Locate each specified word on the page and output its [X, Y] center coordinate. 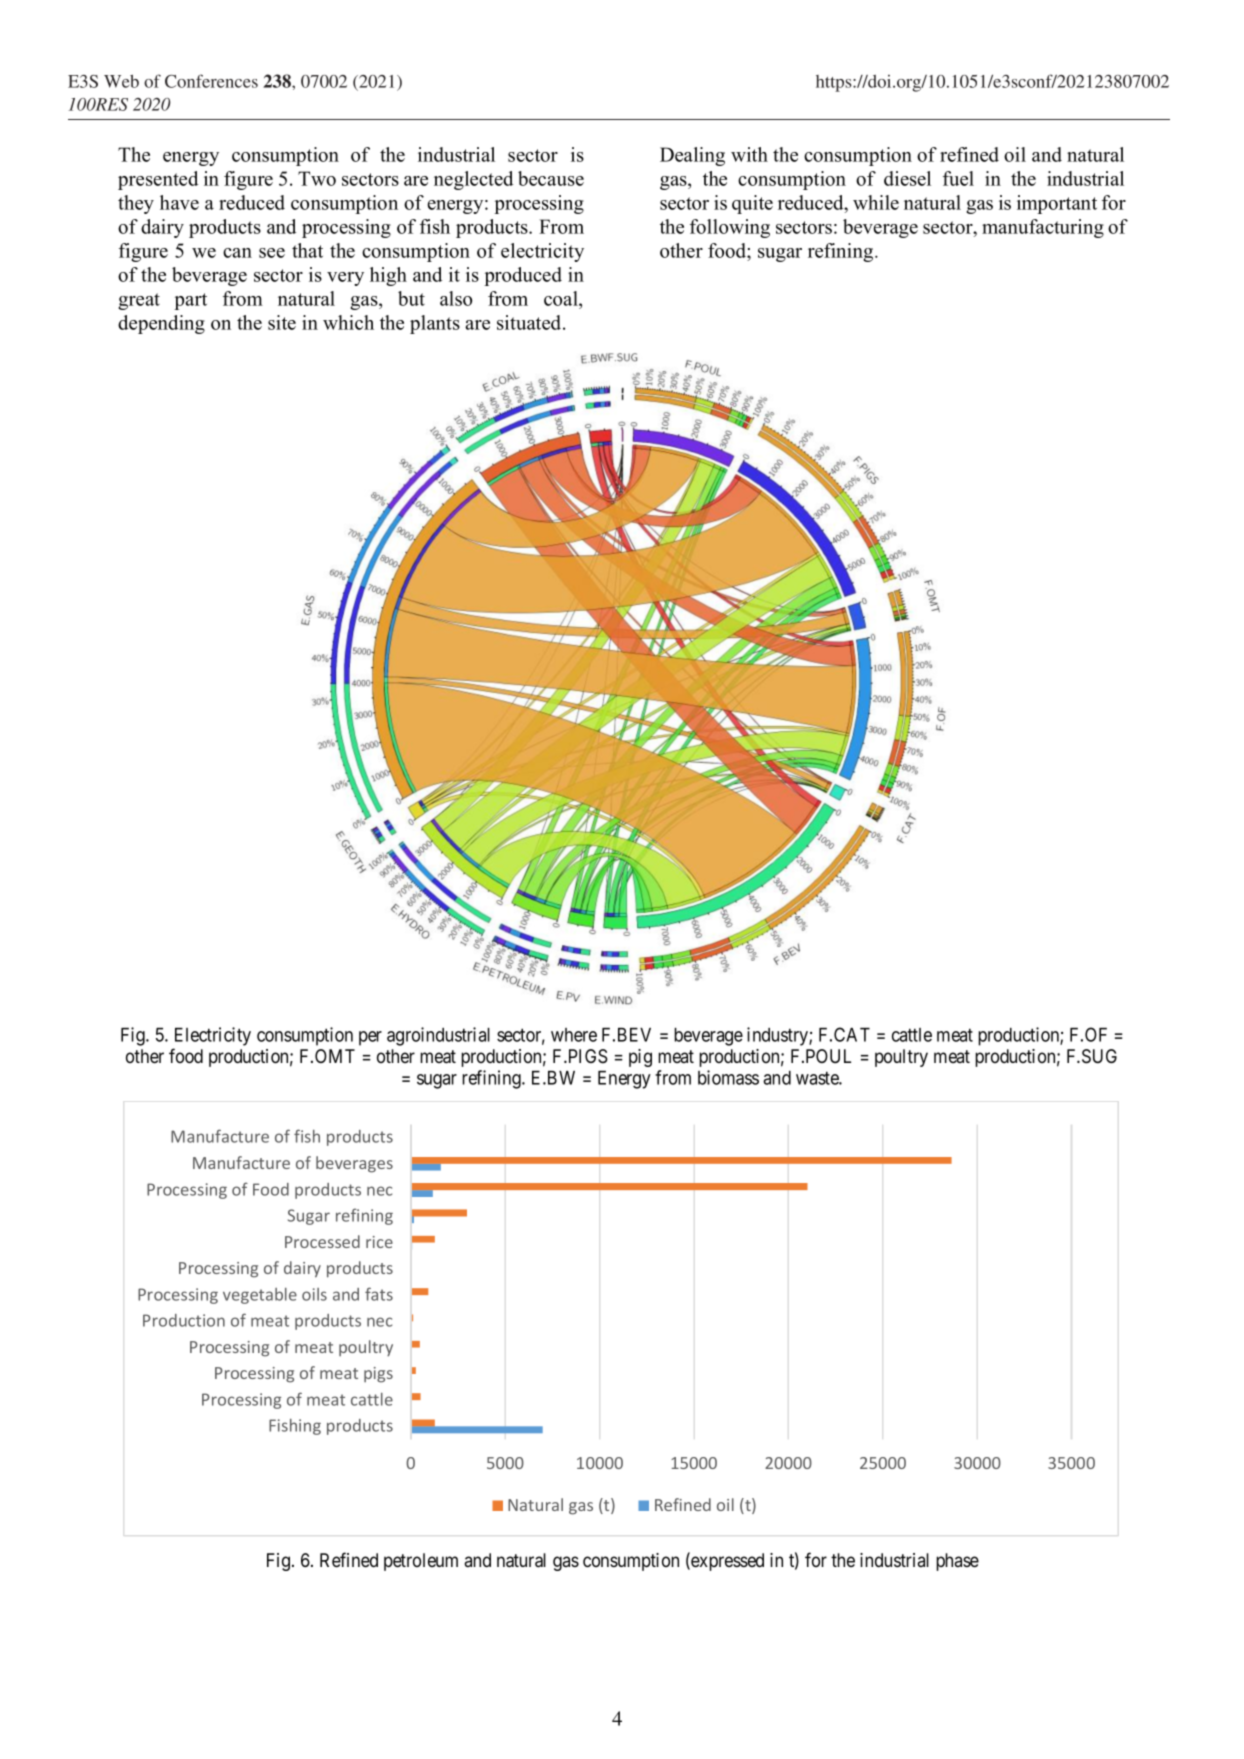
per [370, 1038]
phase [957, 1562]
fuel [958, 178]
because [551, 178]
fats [379, 1294]
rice [379, 1242]
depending [161, 324]
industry [778, 1036]
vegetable [260, 1296]
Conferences [211, 81]
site [282, 322]
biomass [728, 1077]
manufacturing [1043, 228]
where [574, 1035]
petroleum [421, 1562]
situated [530, 322]
